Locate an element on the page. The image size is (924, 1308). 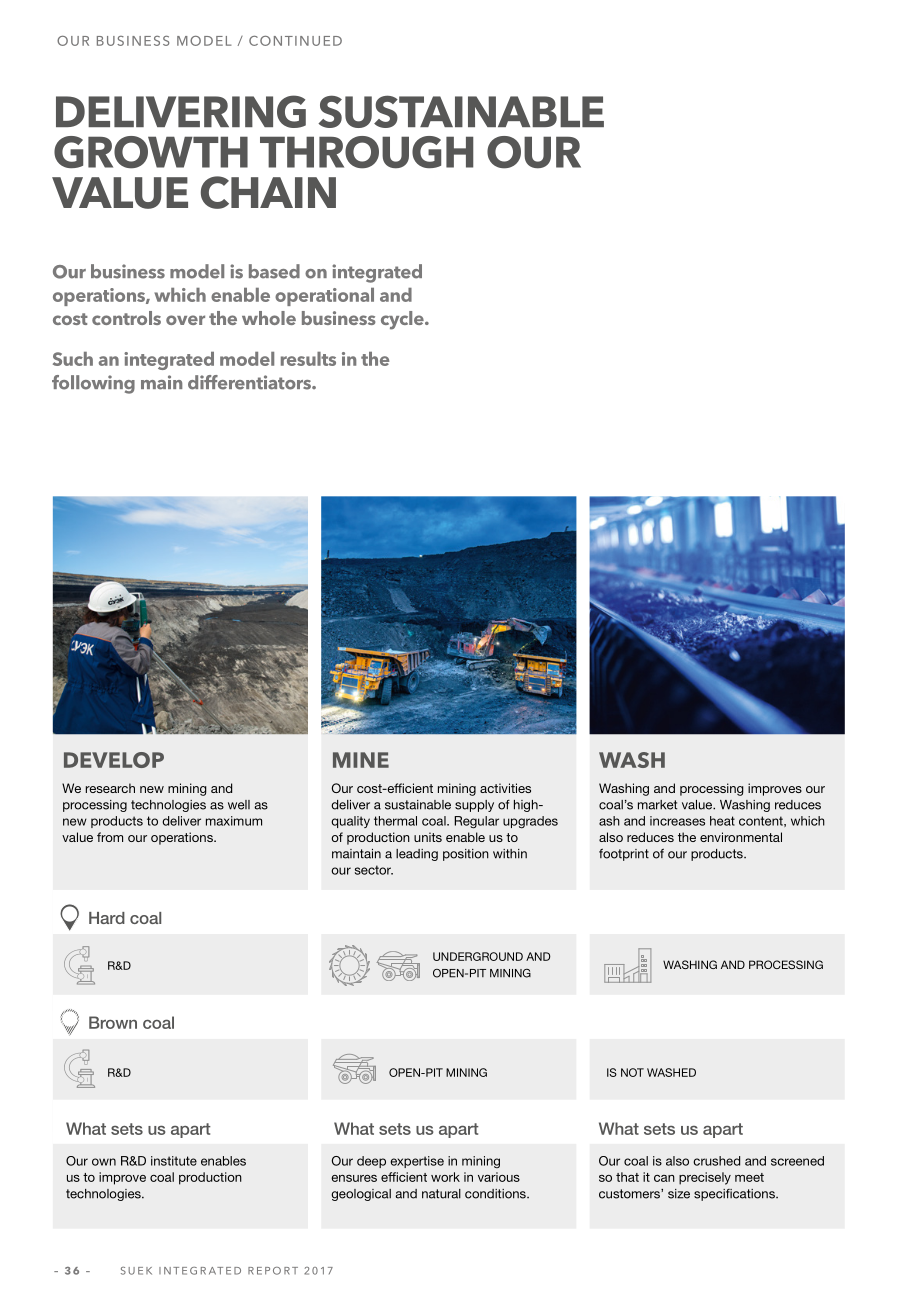
CONTINUED is located at coordinates (295, 41).
